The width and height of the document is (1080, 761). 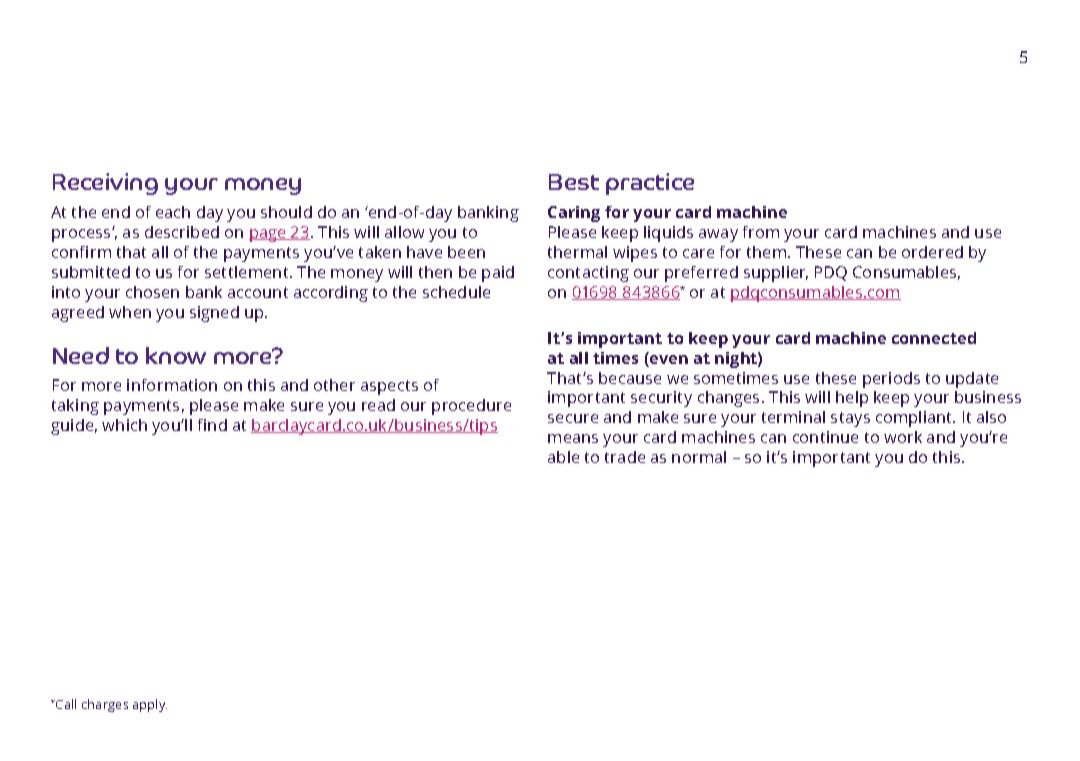 I want to click on means, so click(x=573, y=438).
